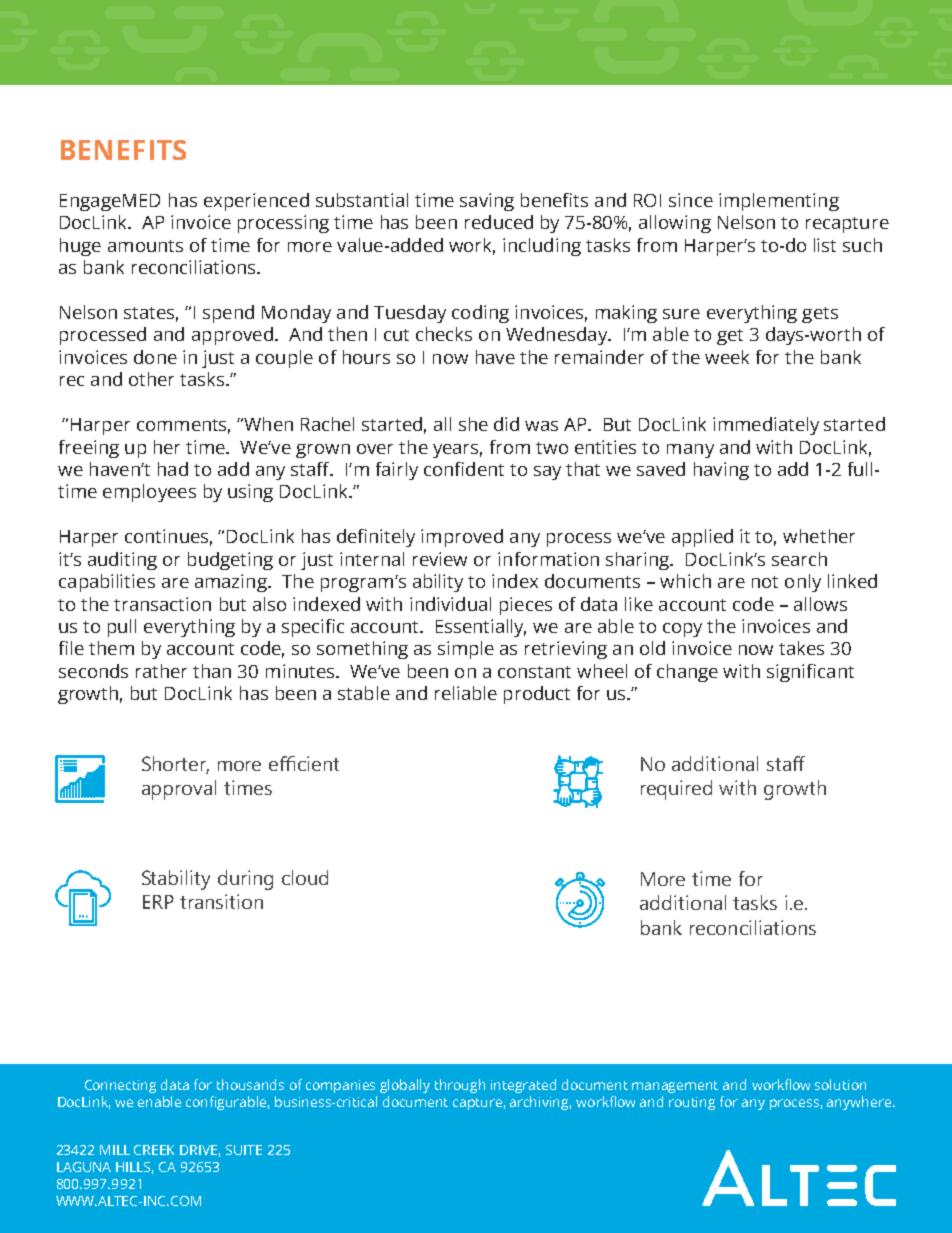 The image size is (952, 1233). I want to click on auditing, so click(122, 561).
